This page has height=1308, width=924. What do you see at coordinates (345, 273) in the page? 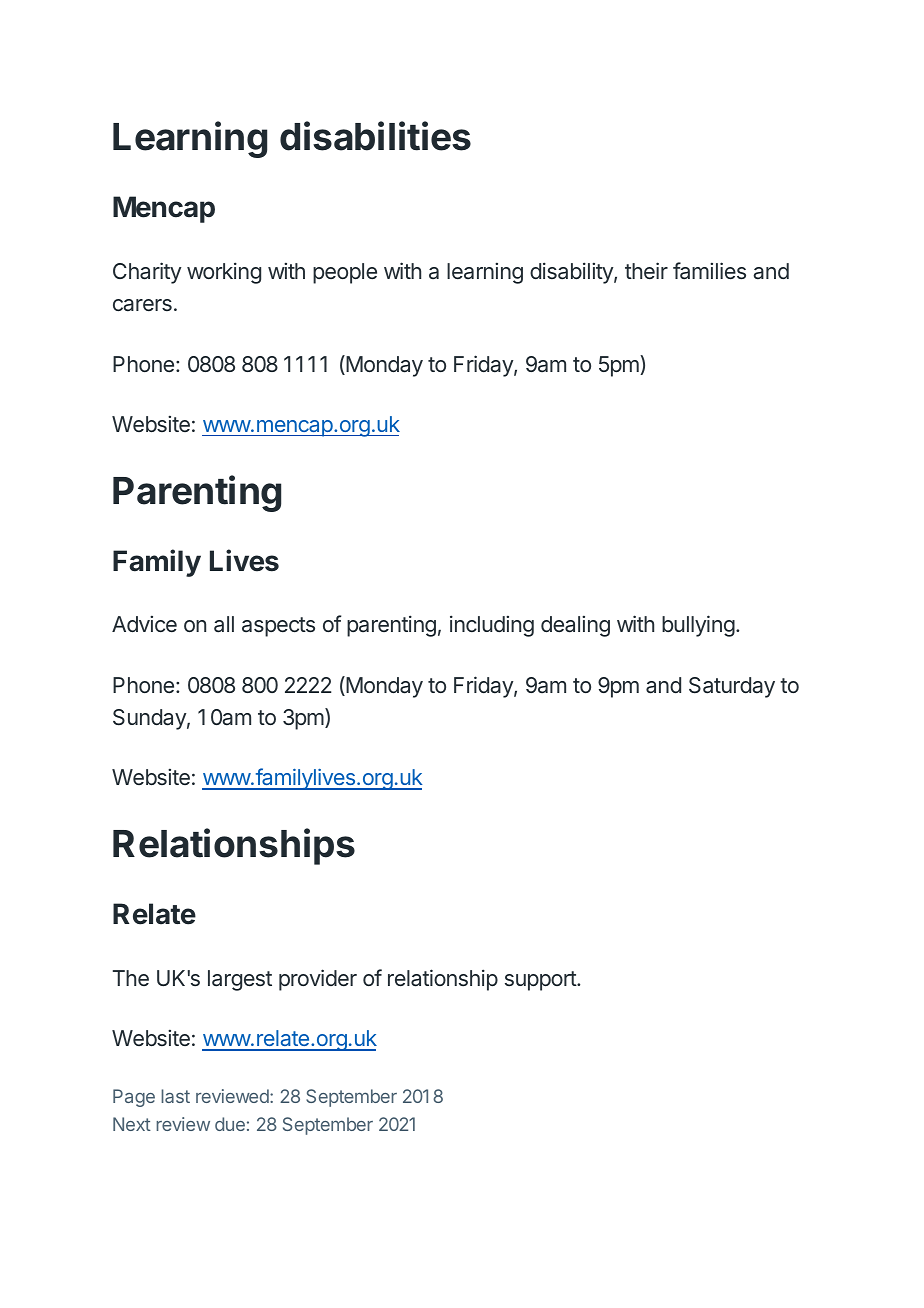
I see `people` at bounding box center [345, 273].
